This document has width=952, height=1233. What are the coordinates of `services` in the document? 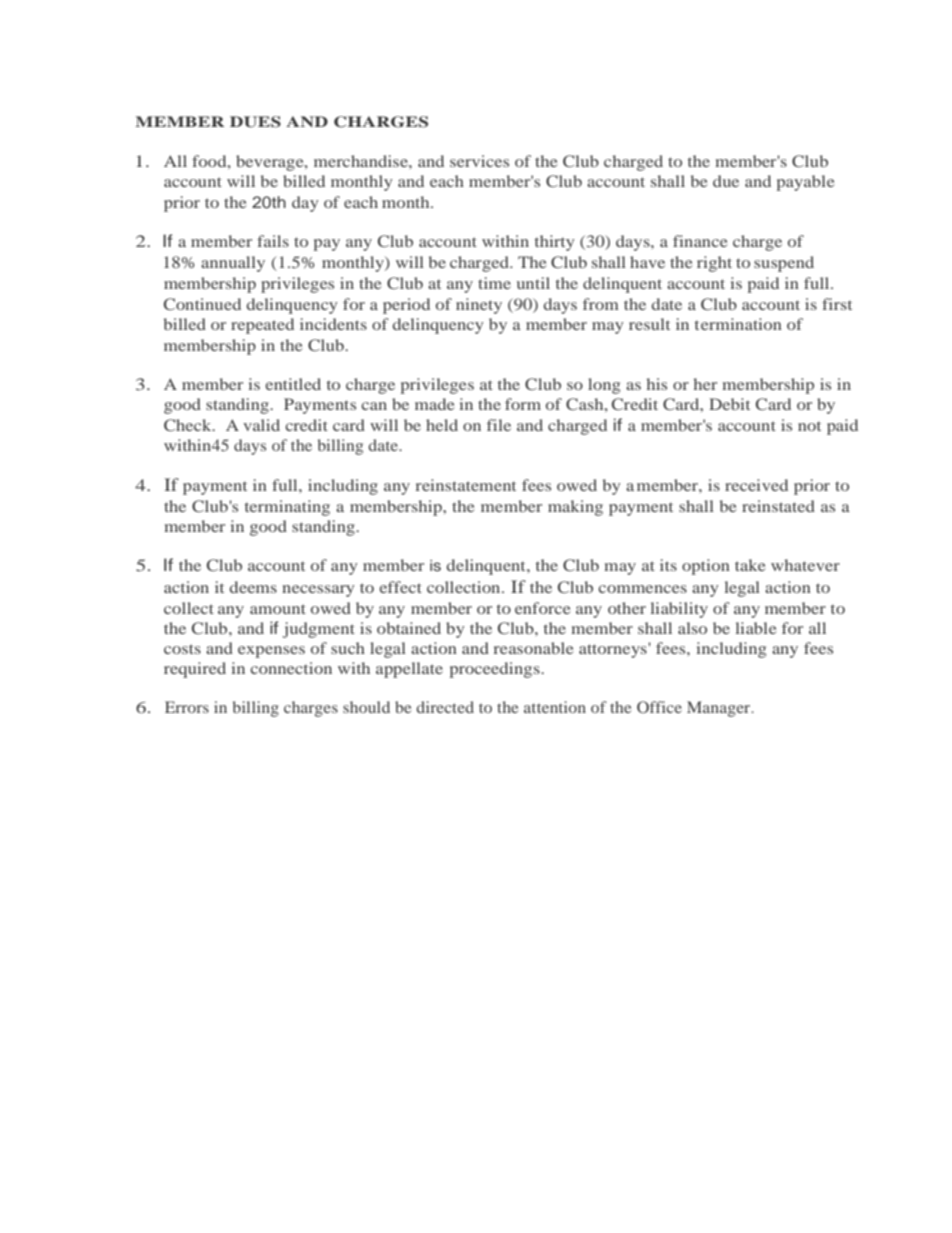 It's located at (479, 161).
